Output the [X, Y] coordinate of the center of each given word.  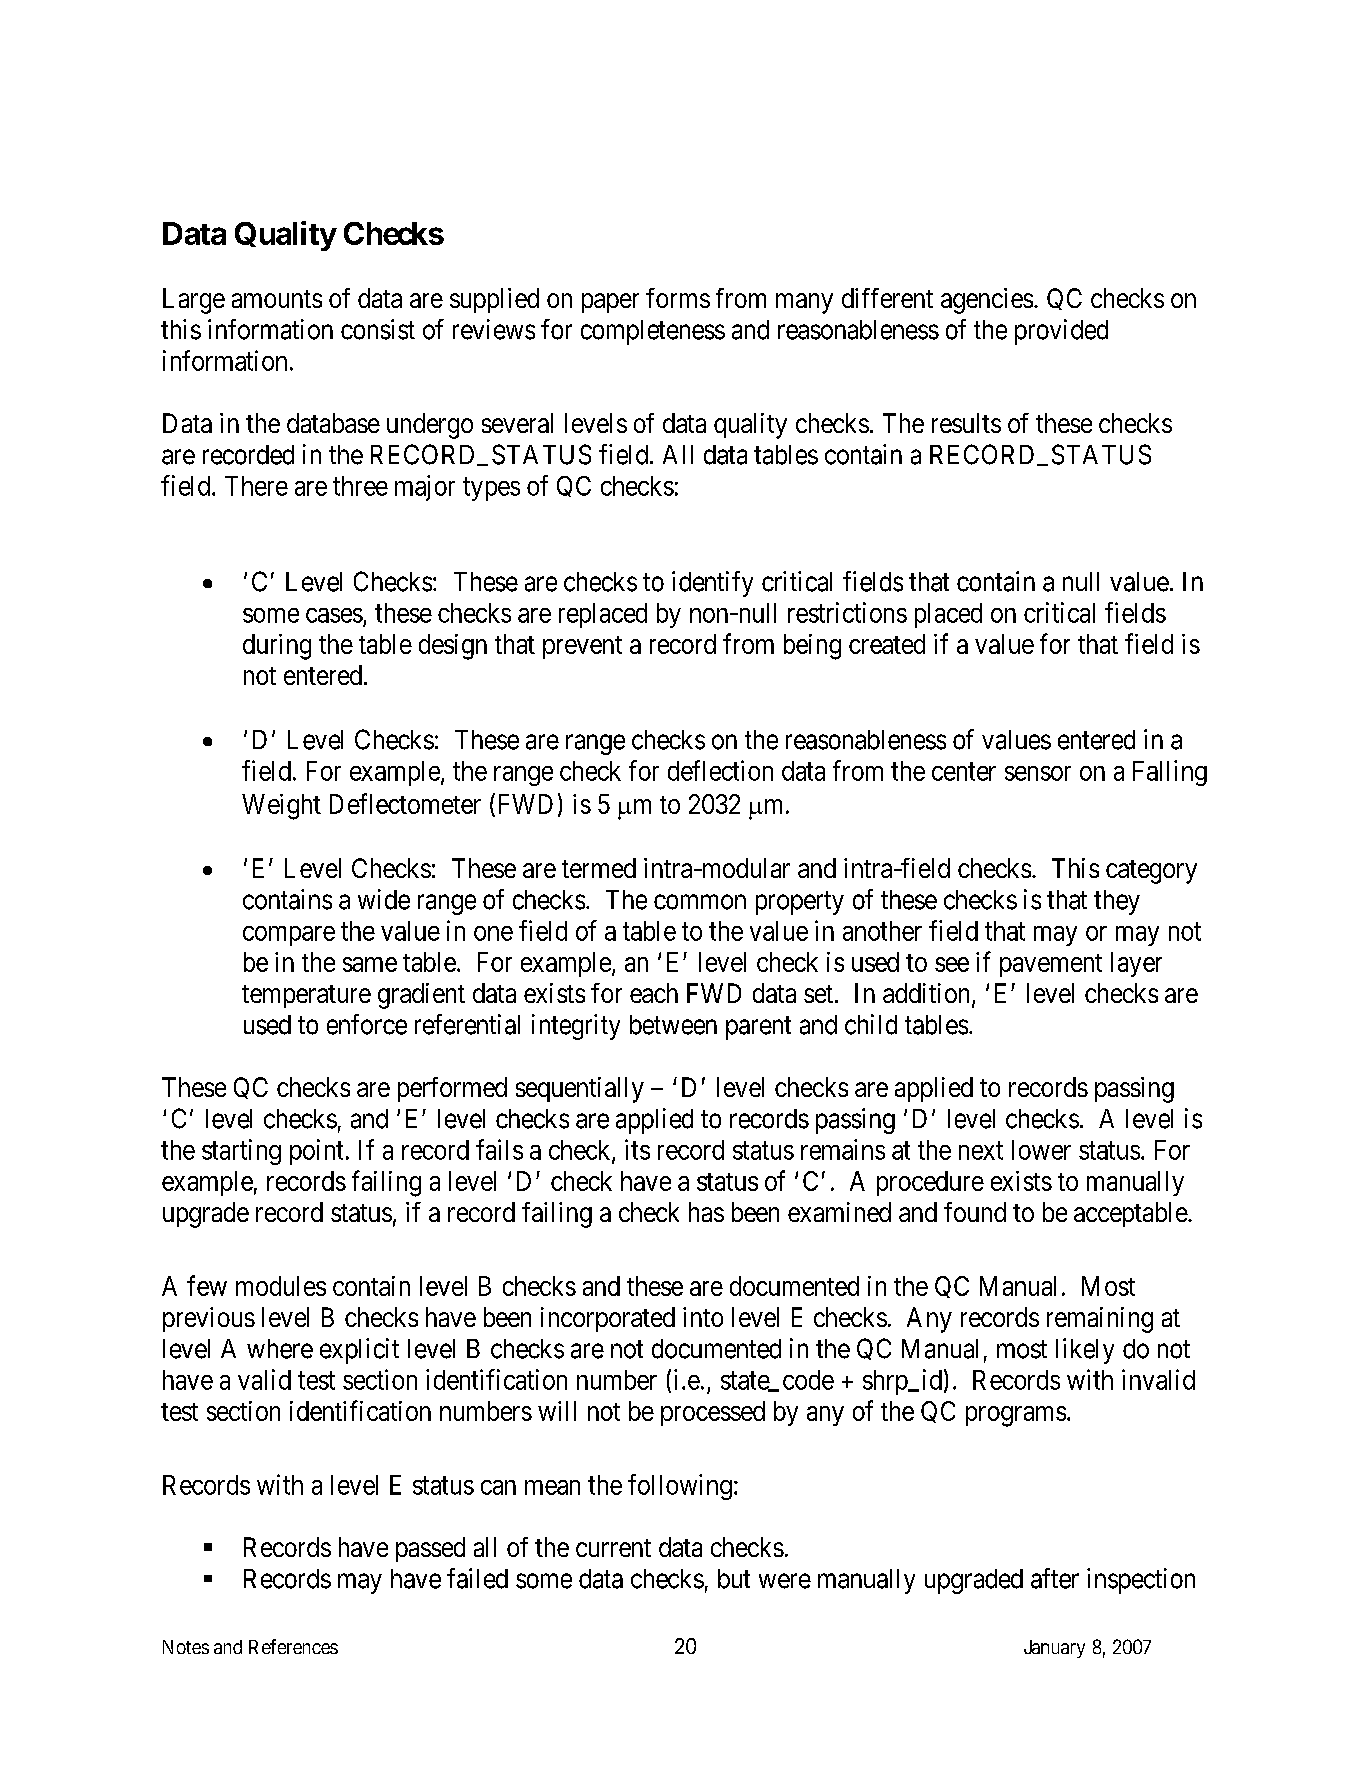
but [734, 1579]
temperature [306, 996]
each [654, 993]
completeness [653, 332]
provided [1061, 332]
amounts [277, 299]
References [293, 1646]
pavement [1051, 965]
